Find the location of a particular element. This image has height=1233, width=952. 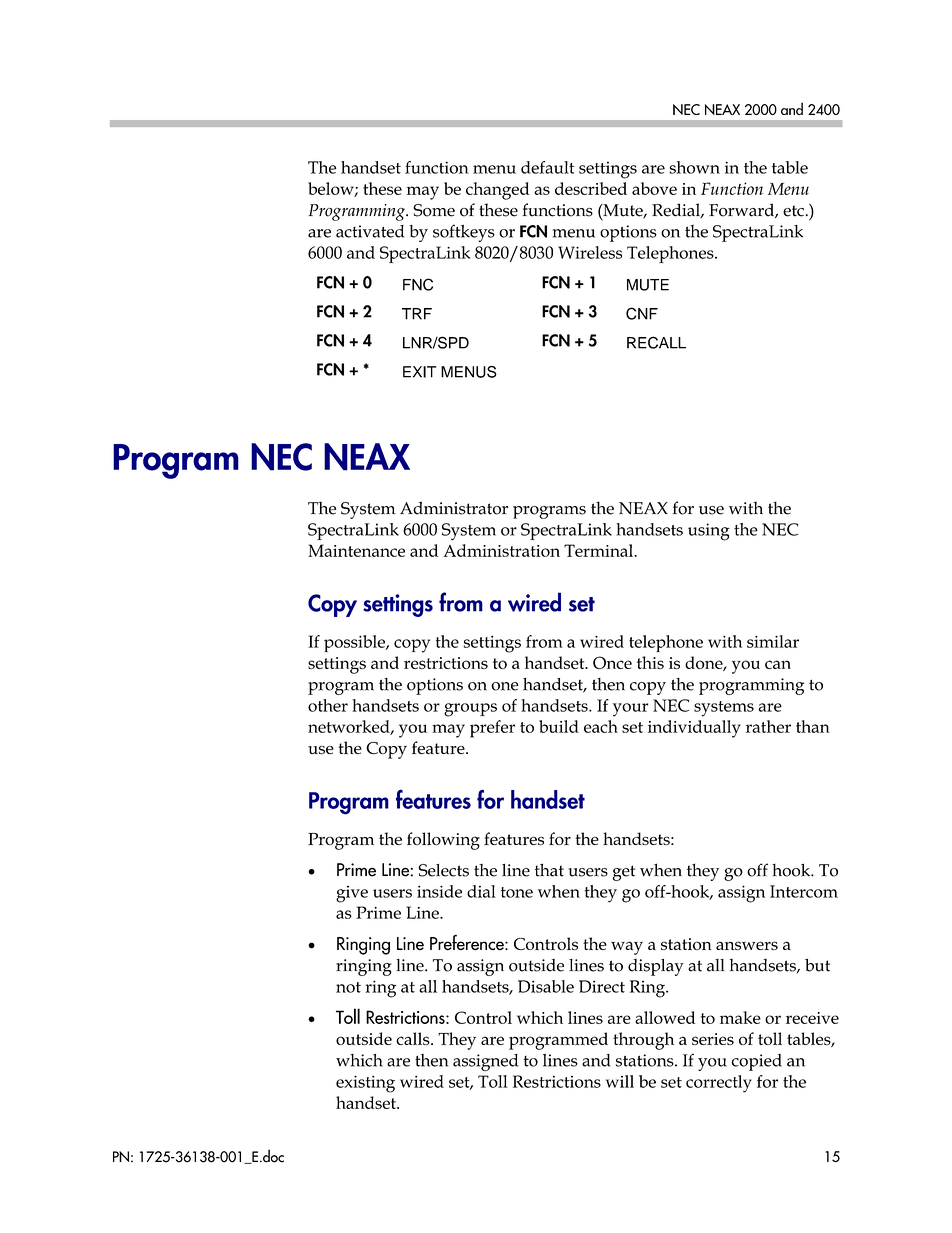

described is located at coordinates (591, 188).
